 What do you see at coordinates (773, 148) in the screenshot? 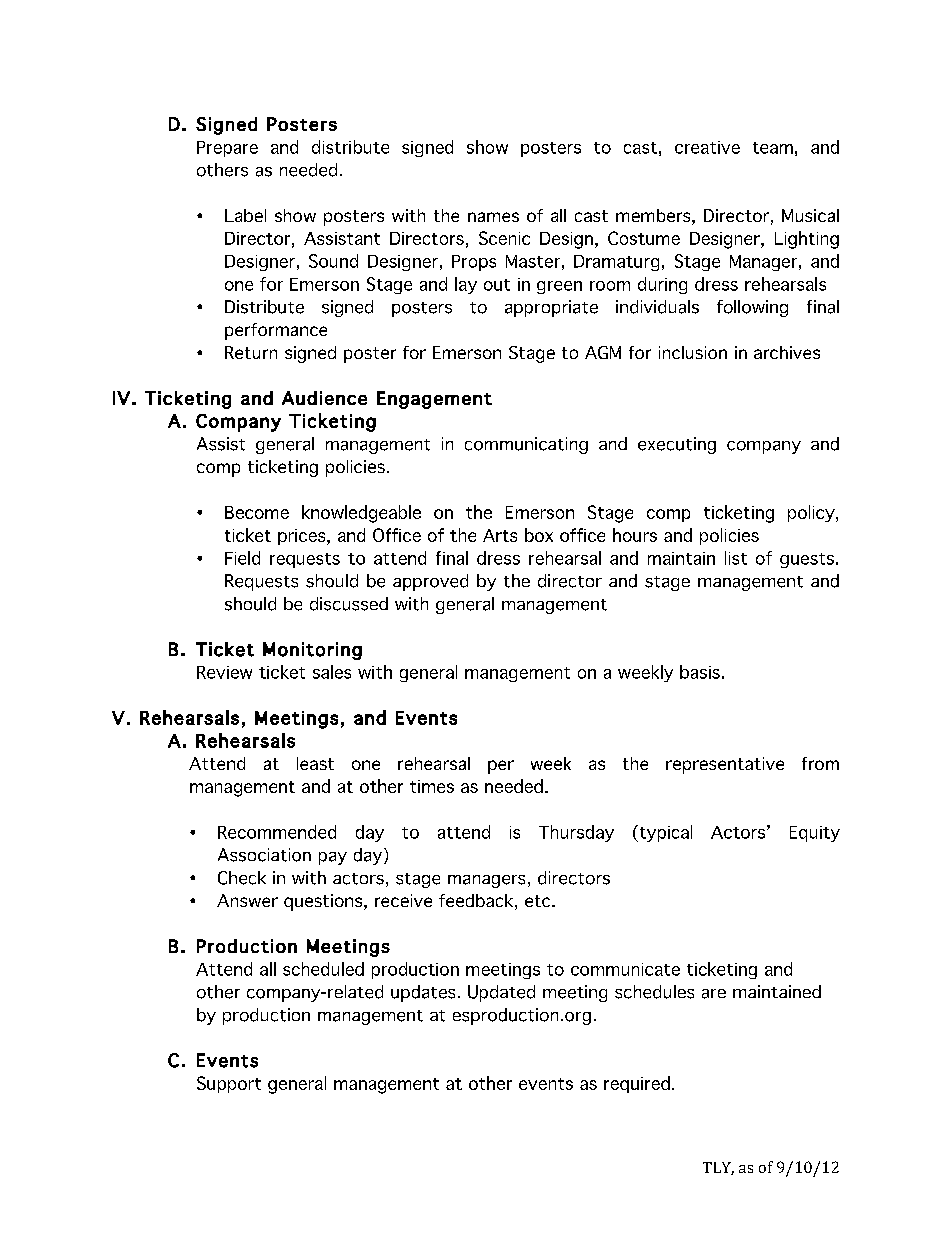
I see `team` at bounding box center [773, 148].
